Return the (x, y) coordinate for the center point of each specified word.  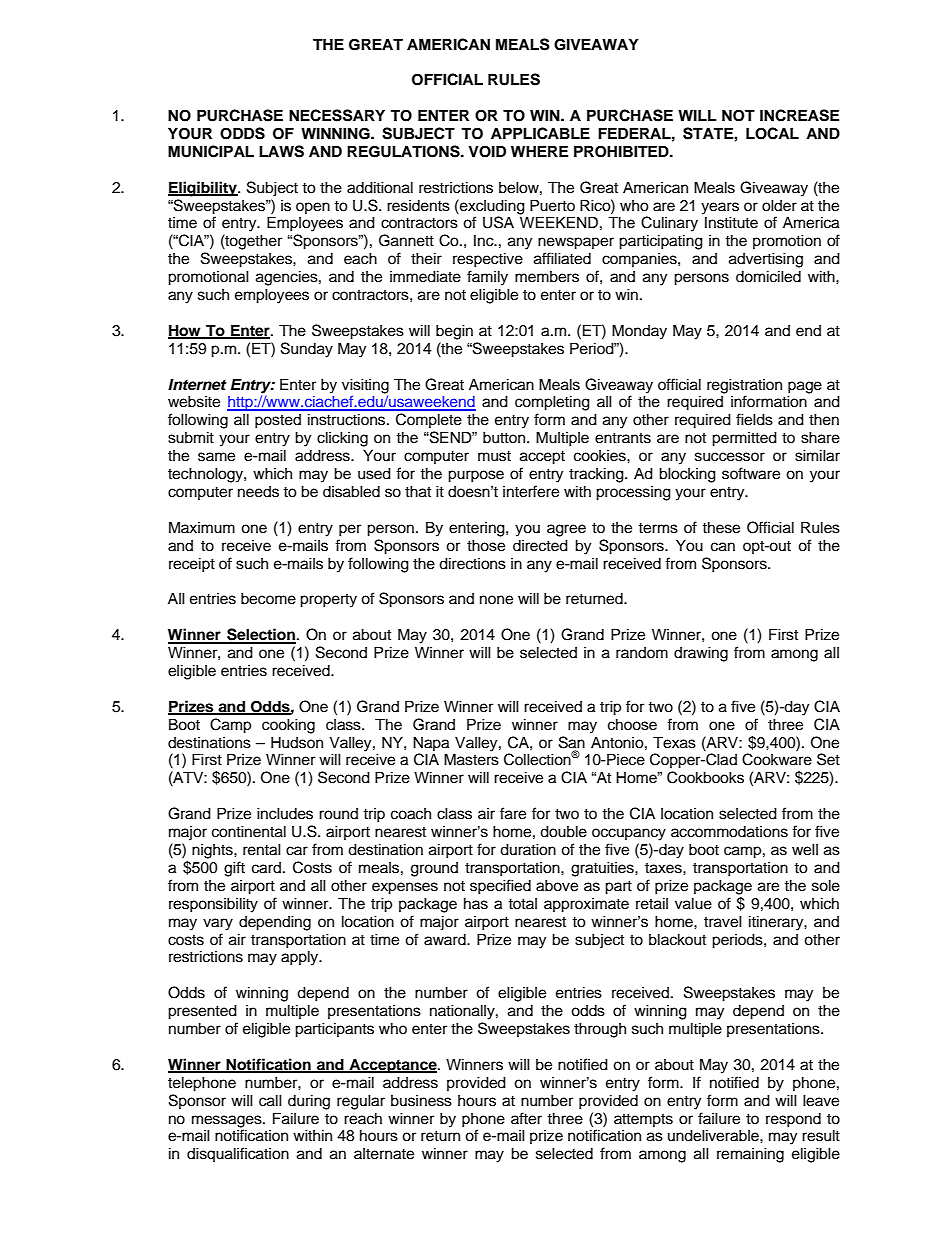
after (526, 1118)
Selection (260, 635)
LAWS (281, 151)
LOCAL (772, 133)
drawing (701, 654)
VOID (487, 151)
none (496, 600)
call (270, 1100)
